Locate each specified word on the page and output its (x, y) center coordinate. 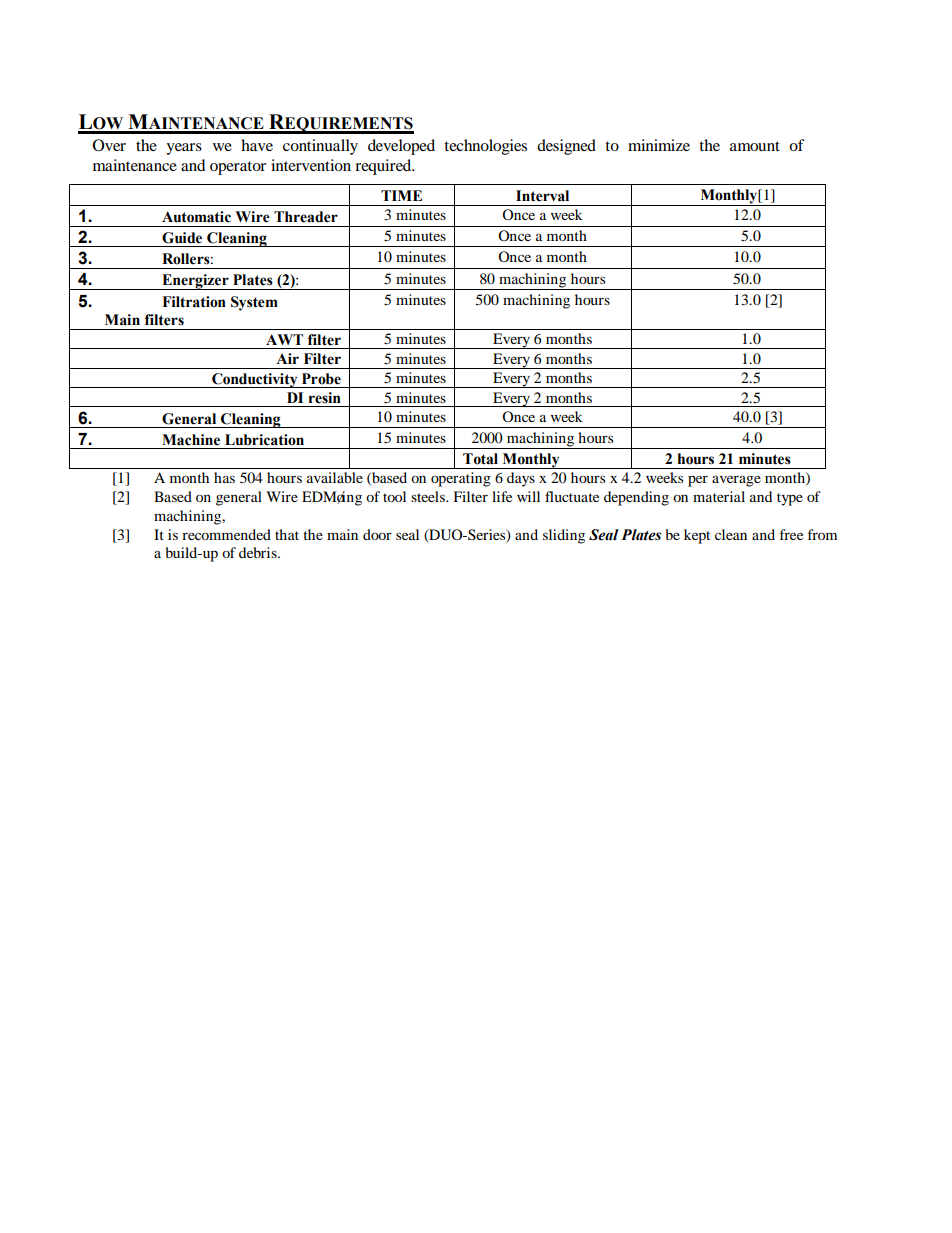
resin (325, 398)
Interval (542, 196)
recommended (226, 534)
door (377, 534)
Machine (191, 440)
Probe (321, 379)
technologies (485, 147)
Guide (182, 238)
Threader (306, 217)
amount (755, 146)
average (736, 481)
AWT (284, 339)
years (184, 149)
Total (480, 459)
